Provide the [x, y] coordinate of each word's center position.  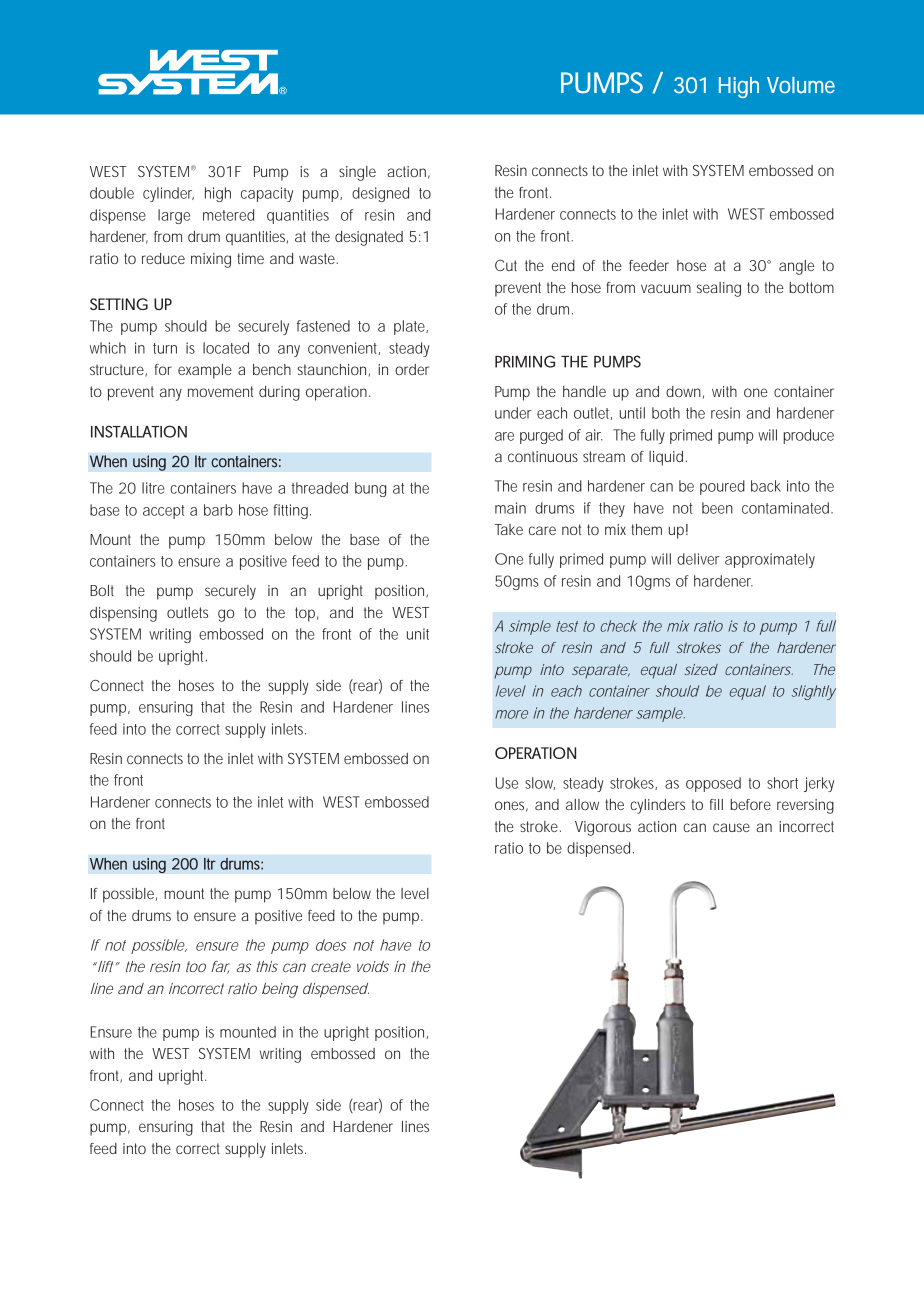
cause [731, 827]
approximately [770, 560]
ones [511, 806]
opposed [713, 784]
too [196, 966]
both [666, 413]
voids [373, 966]
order [412, 369]
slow [540, 783]
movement [220, 391]
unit [418, 634]
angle [796, 267]
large [174, 216]
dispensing [123, 614]
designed [380, 194]
